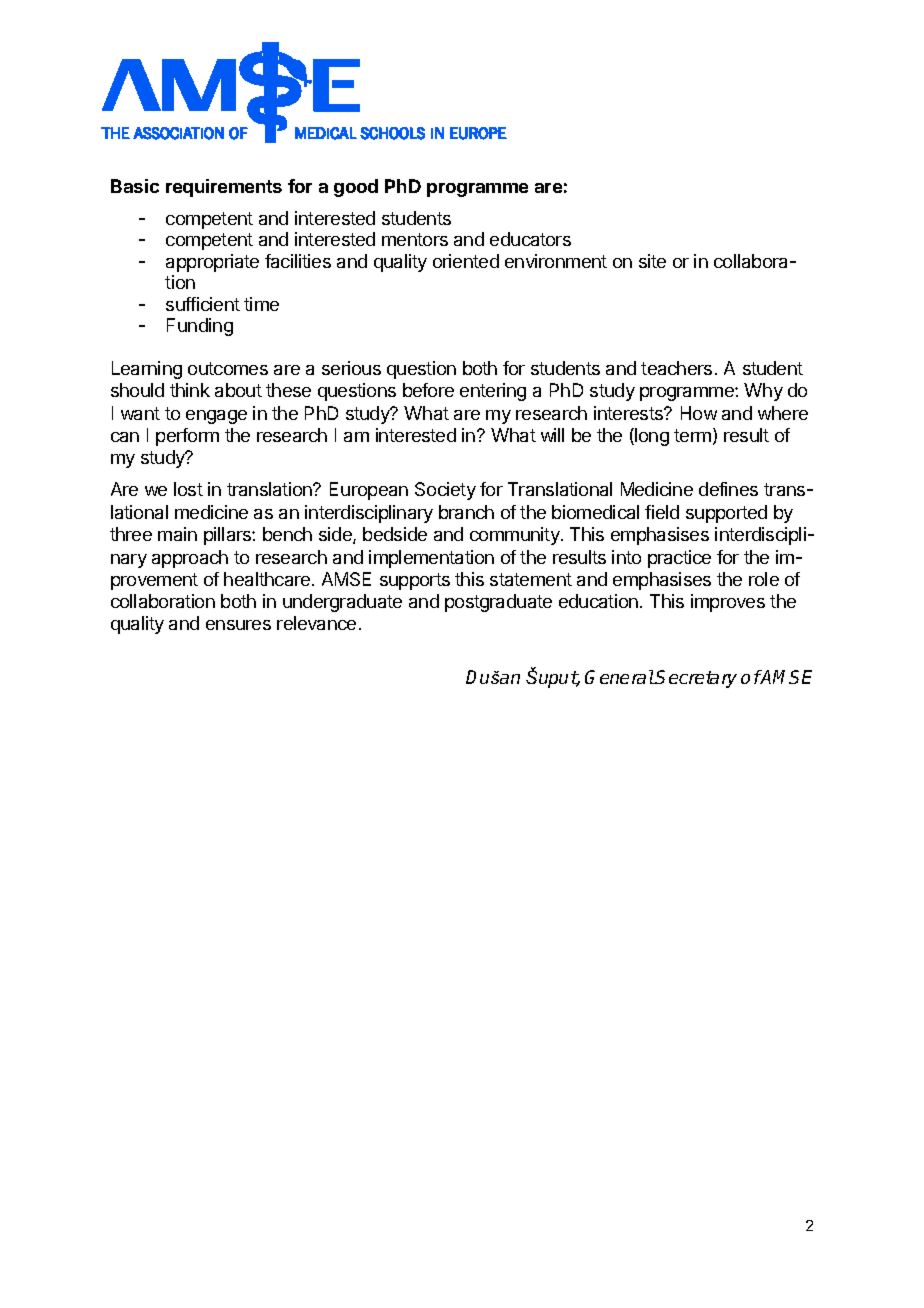  Describe the element at coordinates (224, 188) in the screenshot. I see `requirements` at that location.
